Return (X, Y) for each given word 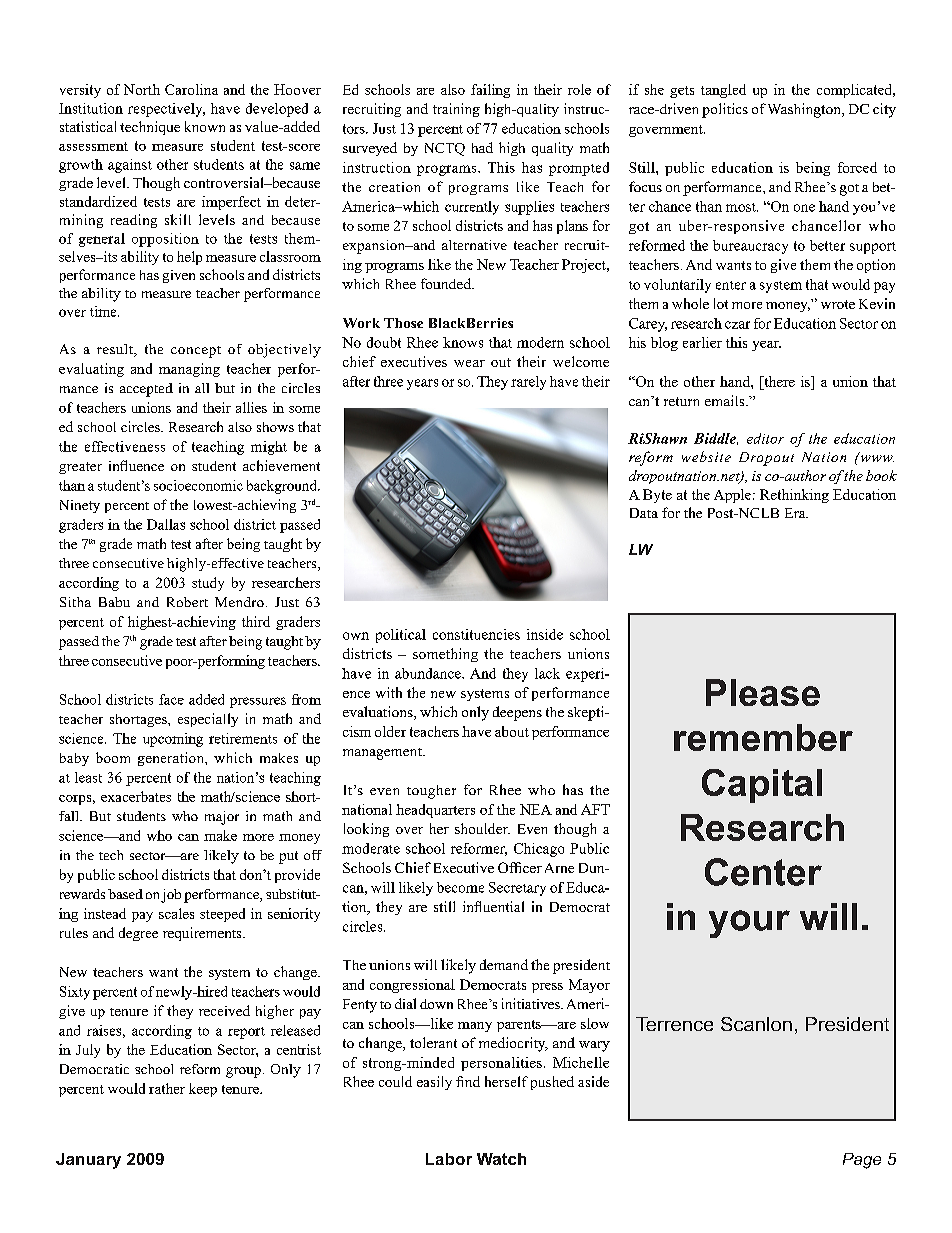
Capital (762, 786)
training (456, 110)
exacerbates (136, 796)
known (205, 126)
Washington (805, 110)
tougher (431, 792)
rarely (528, 383)
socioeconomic (198, 485)
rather (167, 1088)
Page (862, 1161)
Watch (501, 1159)
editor (765, 438)
